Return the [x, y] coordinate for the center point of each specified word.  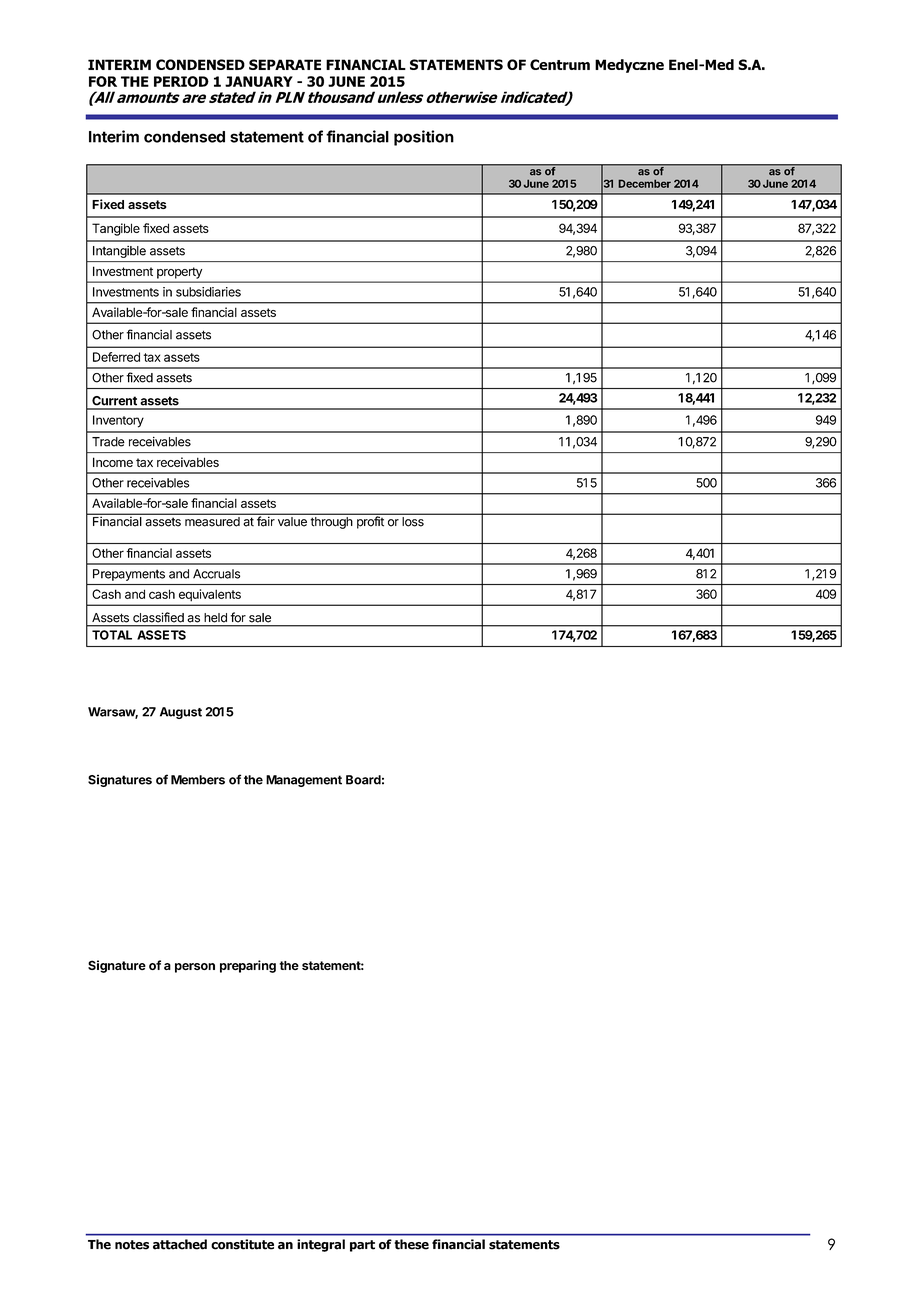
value [292, 521]
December [644, 183]
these [411, 1244]
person [195, 968]
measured [212, 521]
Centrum [560, 64]
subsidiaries [208, 292]
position [424, 138]
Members [198, 780]
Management [304, 781]
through [331, 523]
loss [413, 521]
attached [180, 1244]
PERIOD [181, 81]
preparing [248, 966]
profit [370, 522]
